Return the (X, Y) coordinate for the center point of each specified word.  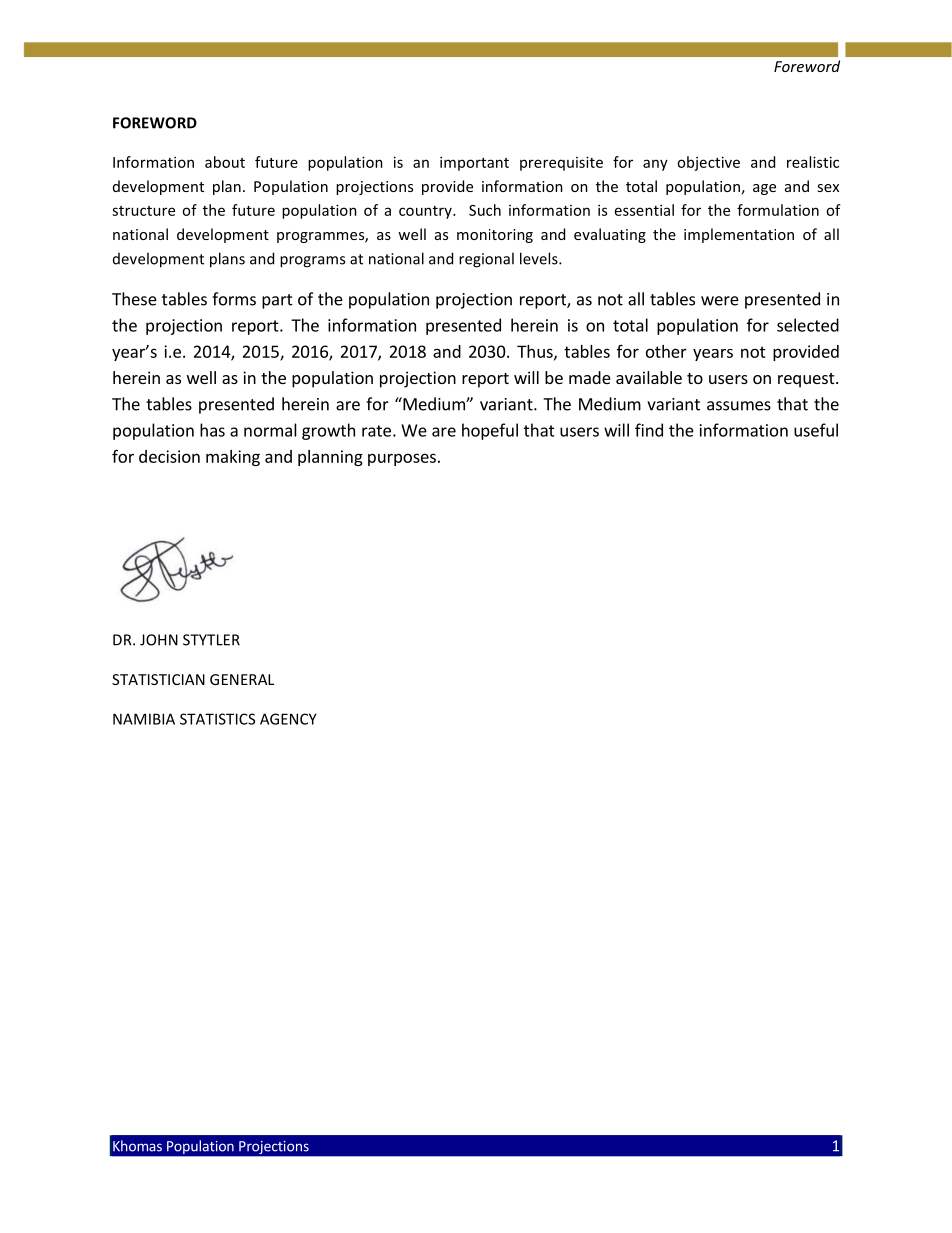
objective (708, 163)
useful (816, 430)
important (474, 163)
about (225, 162)
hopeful (490, 431)
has (212, 430)
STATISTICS (217, 719)
